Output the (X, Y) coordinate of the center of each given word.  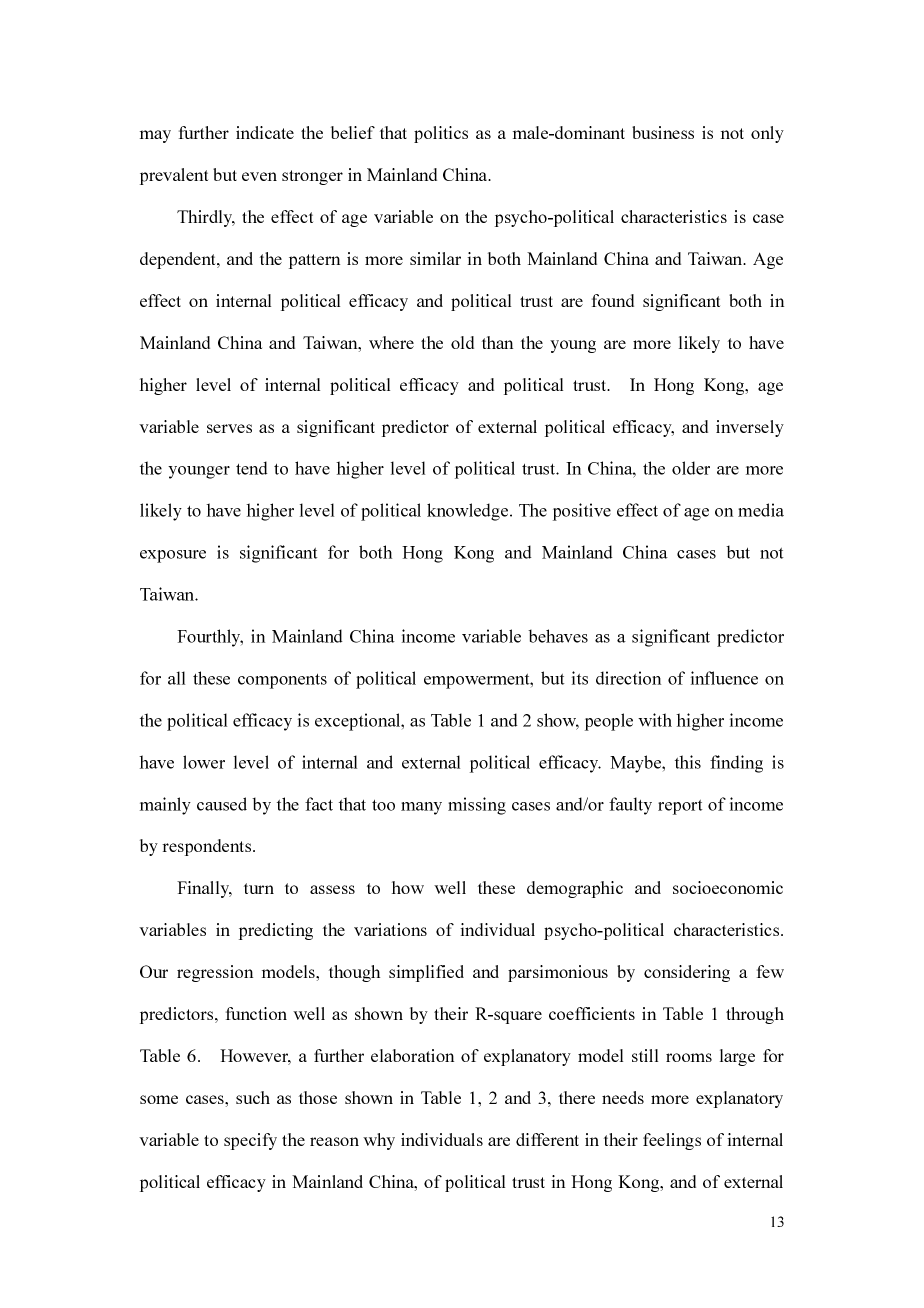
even (259, 176)
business (663, 132)
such (253, 1097)
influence (724, 678)
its (580, 678)
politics (441, 134)
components (282, 681)
